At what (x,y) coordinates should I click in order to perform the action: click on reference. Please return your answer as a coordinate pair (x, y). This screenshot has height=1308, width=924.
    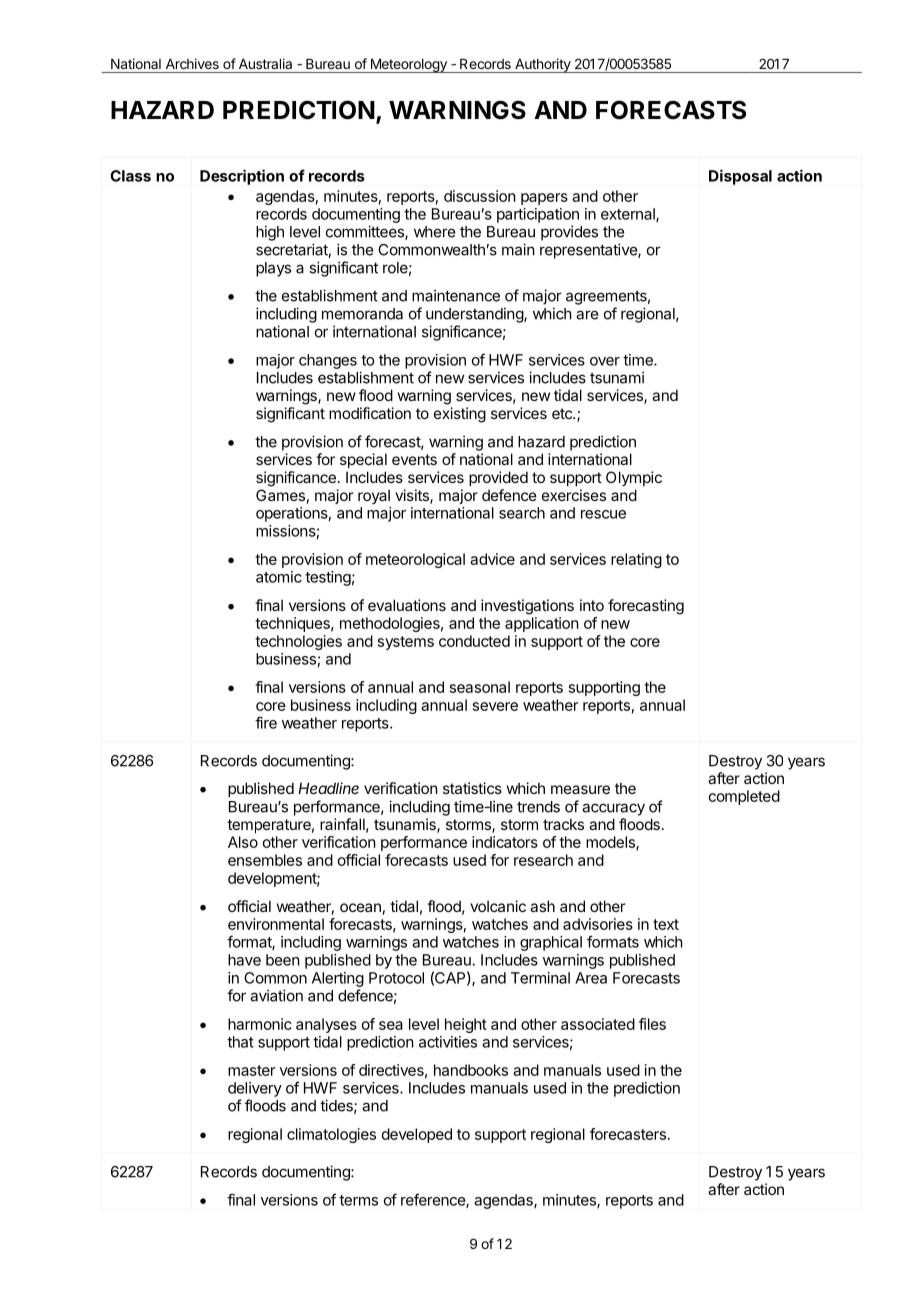
    Looking at the image, I should click on (434, 1200).
